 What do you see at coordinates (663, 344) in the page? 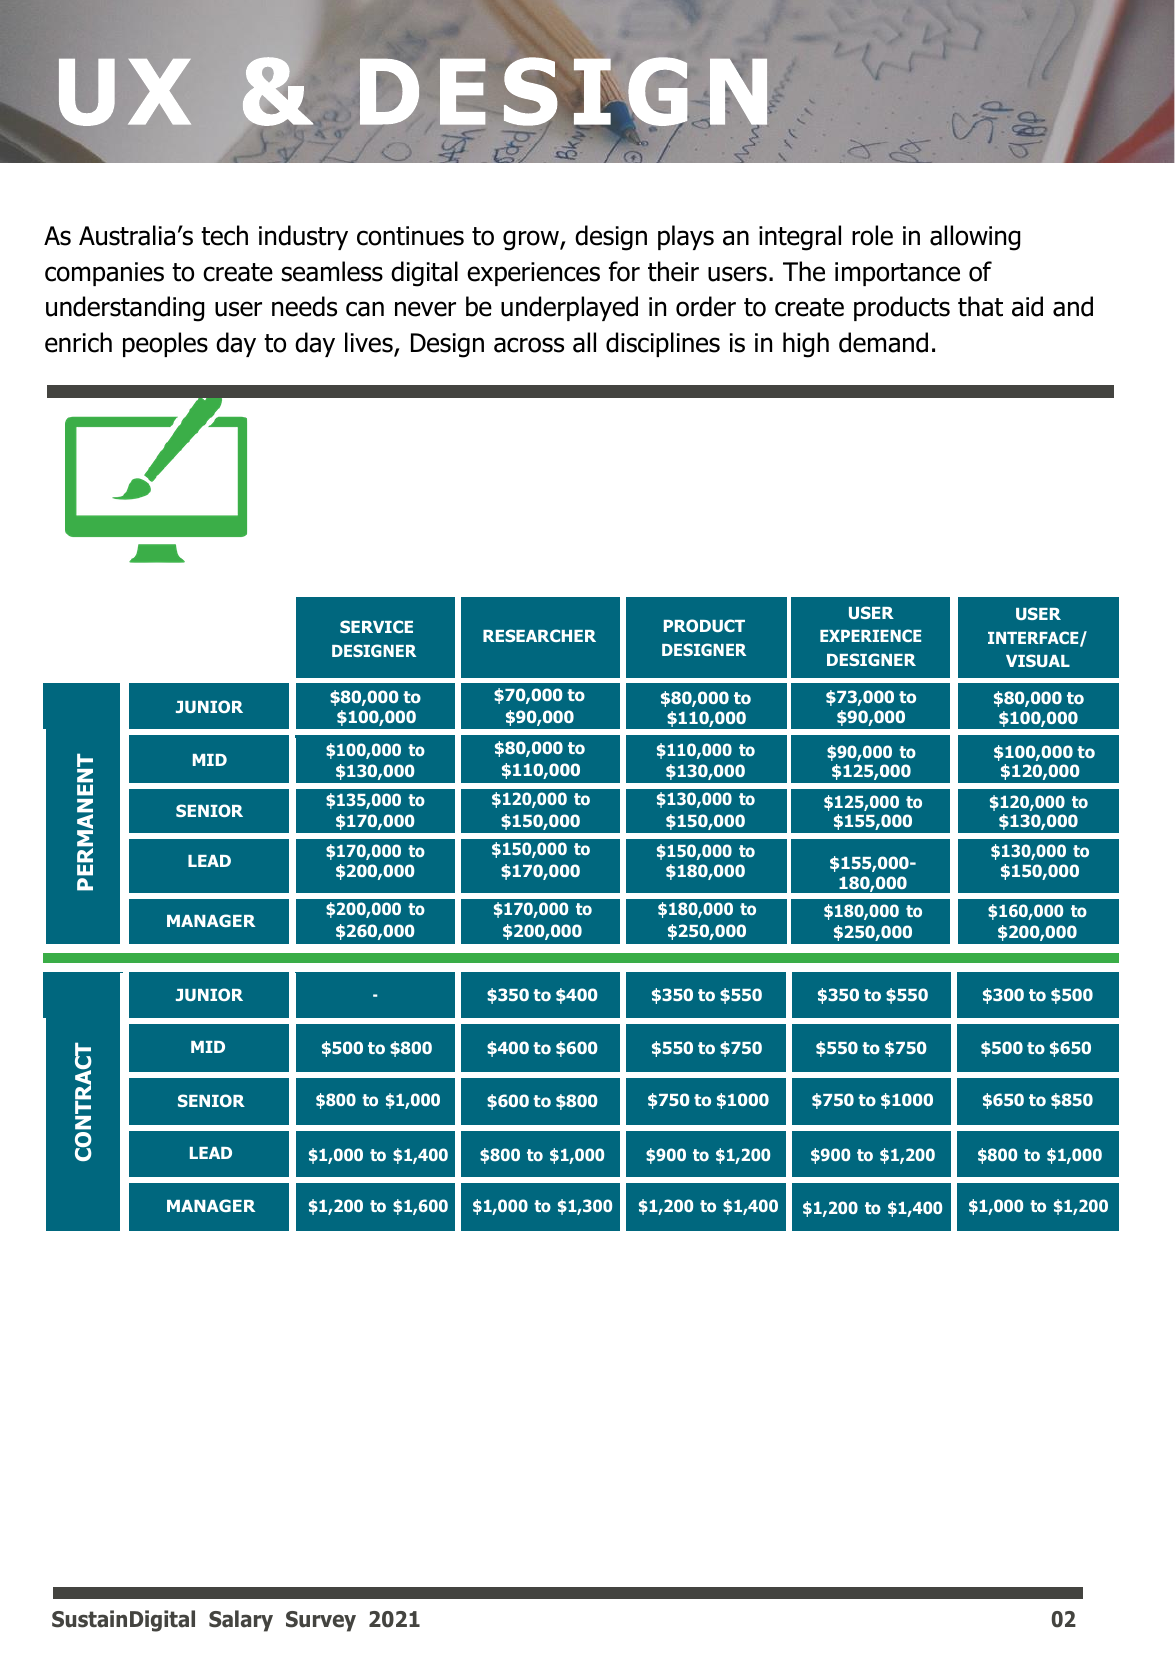
I see `disciplines` at bounding box center [663, 344].
